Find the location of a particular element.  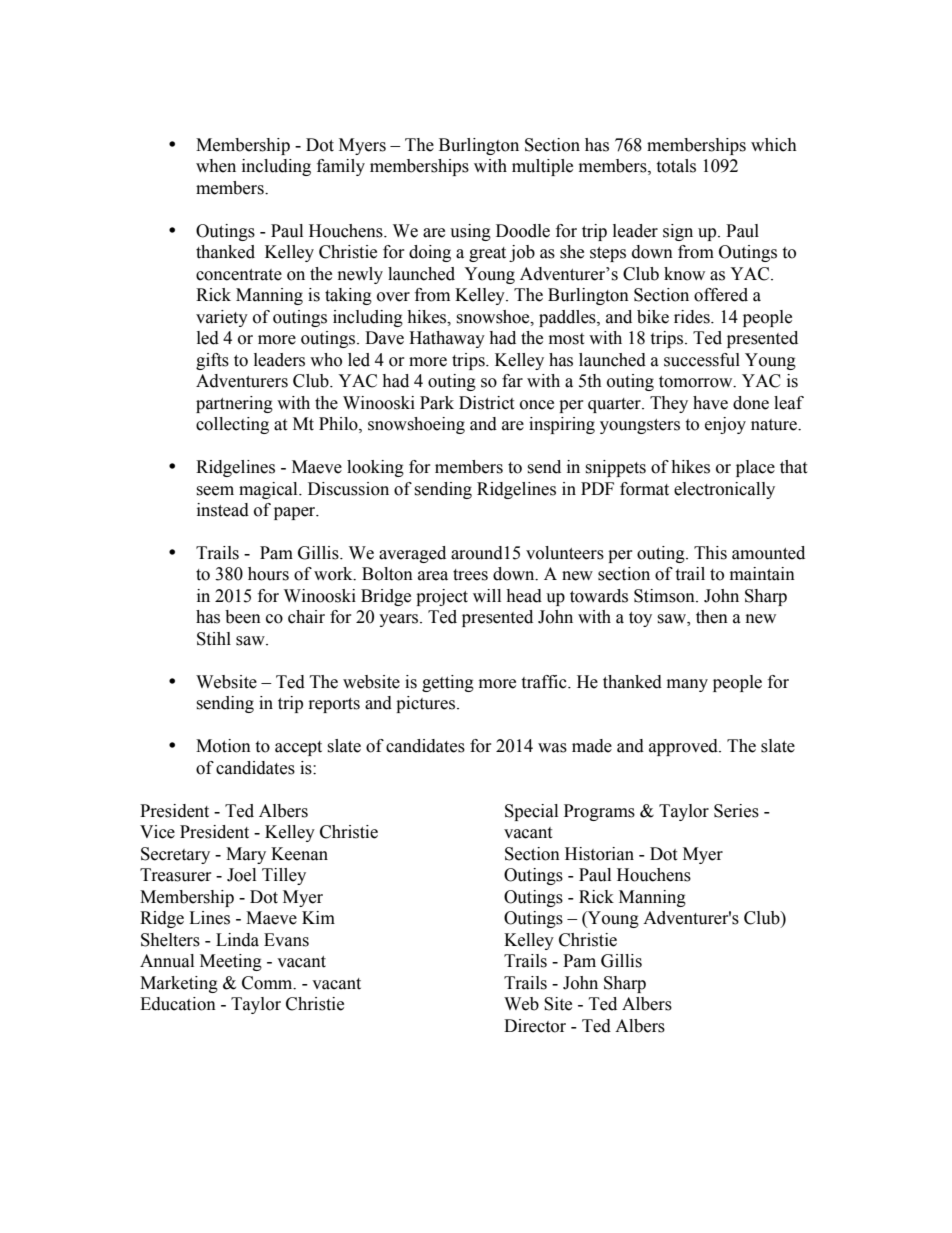

Director is located at coordinates (535, 1026).
